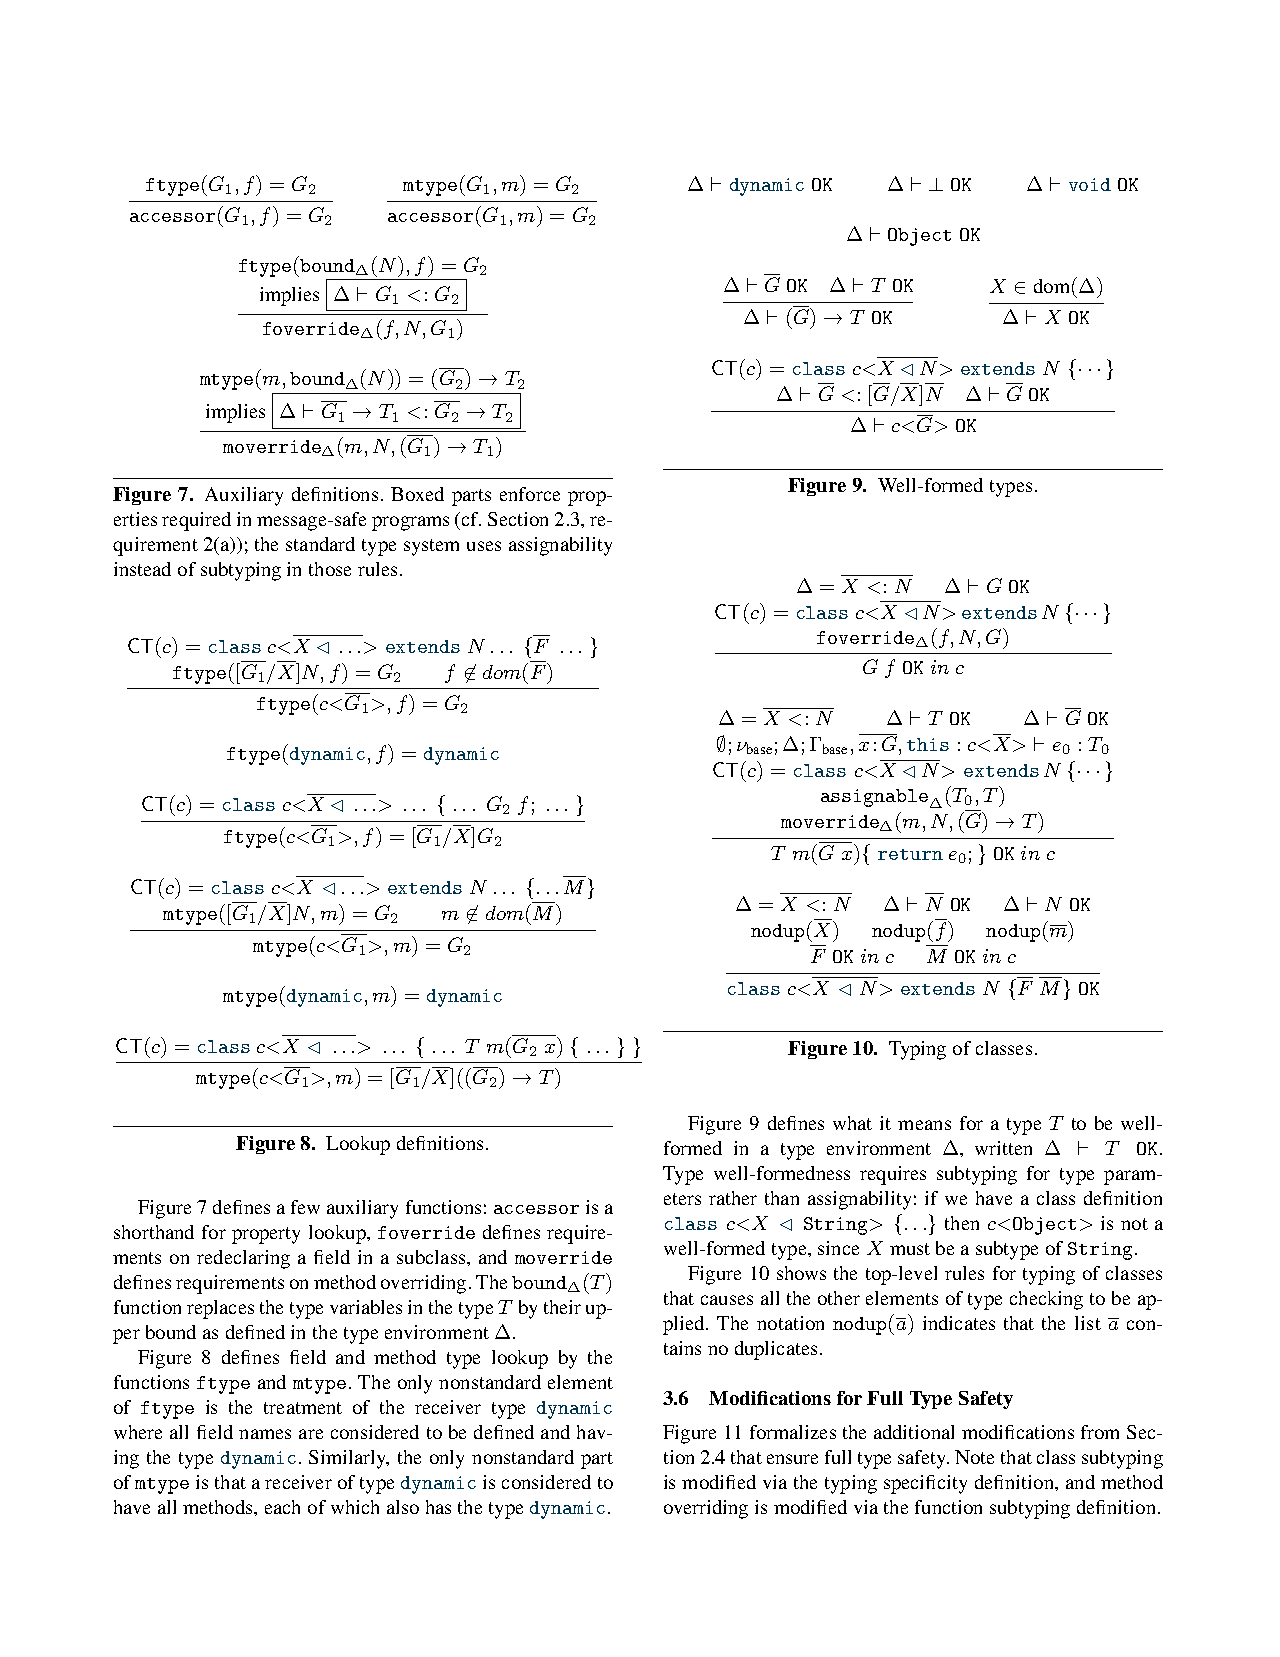 The image size is (1280, 1657). Describe the element at coordinates (265, 1434) in the screenshot. I see `names` at that location.
